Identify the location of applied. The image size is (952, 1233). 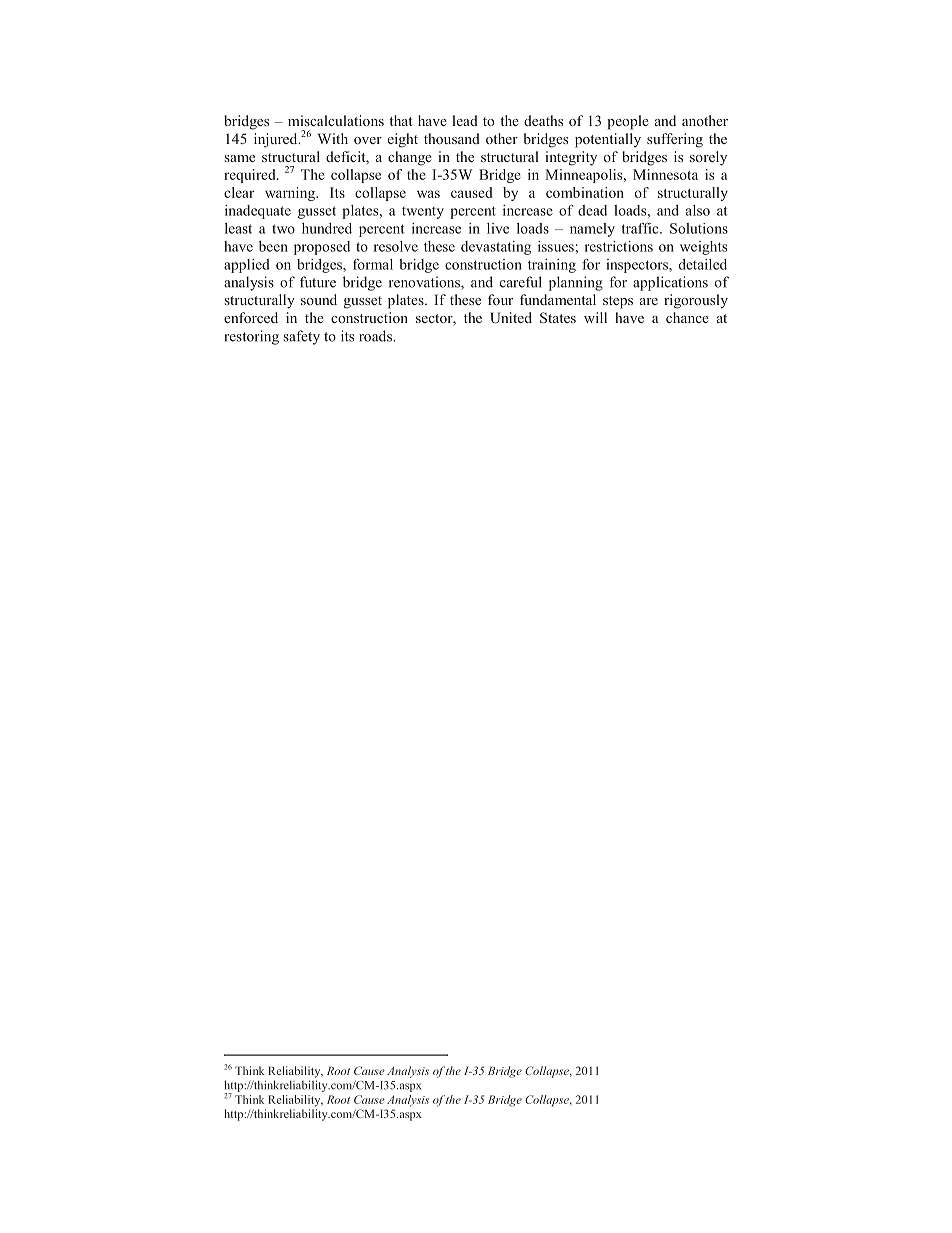
(247, 266).
